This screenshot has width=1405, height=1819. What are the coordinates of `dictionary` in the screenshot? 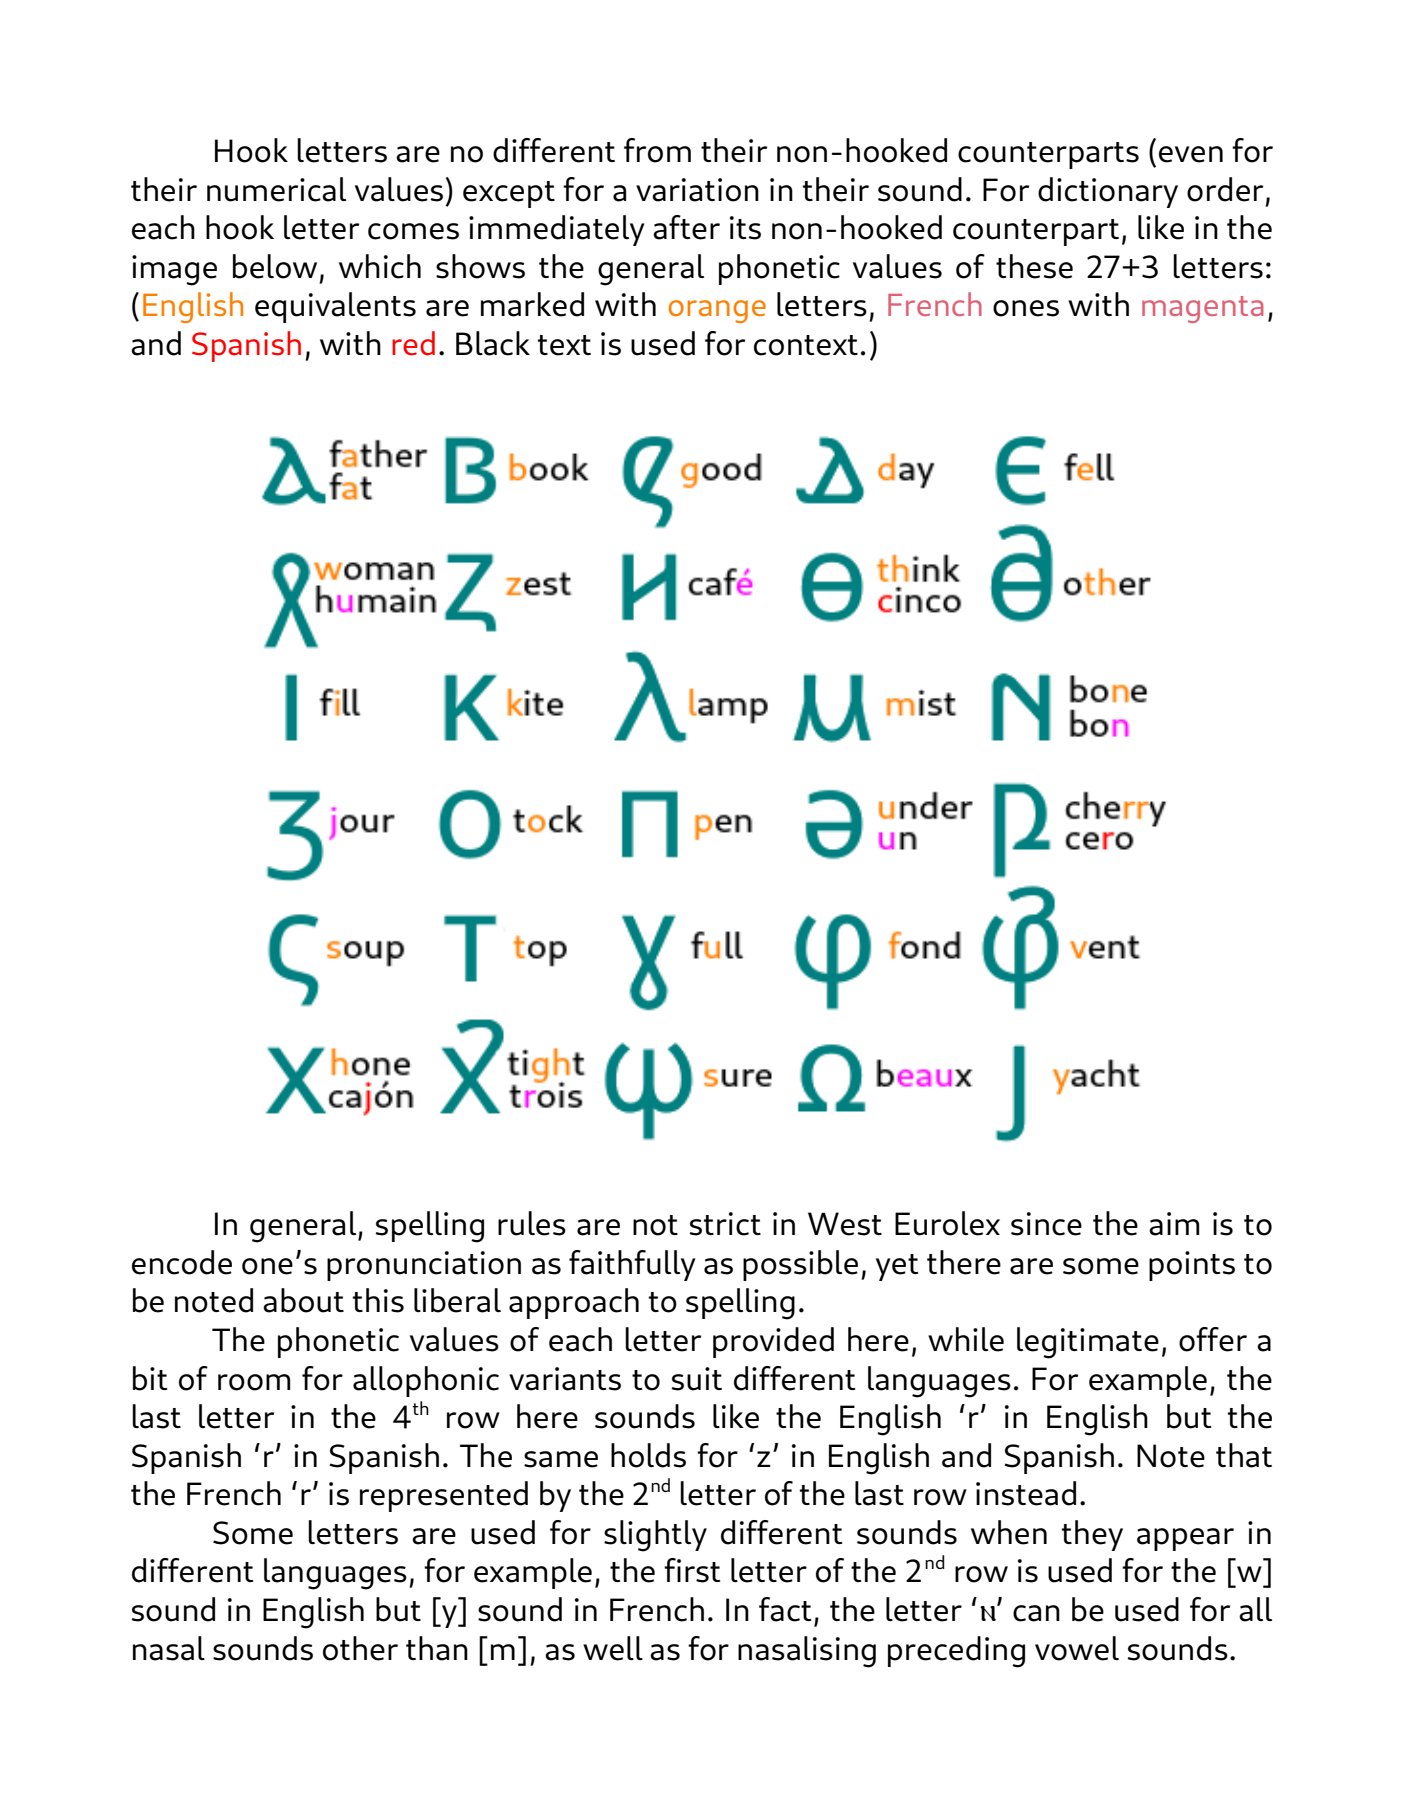 It's located at (1108, 192).
